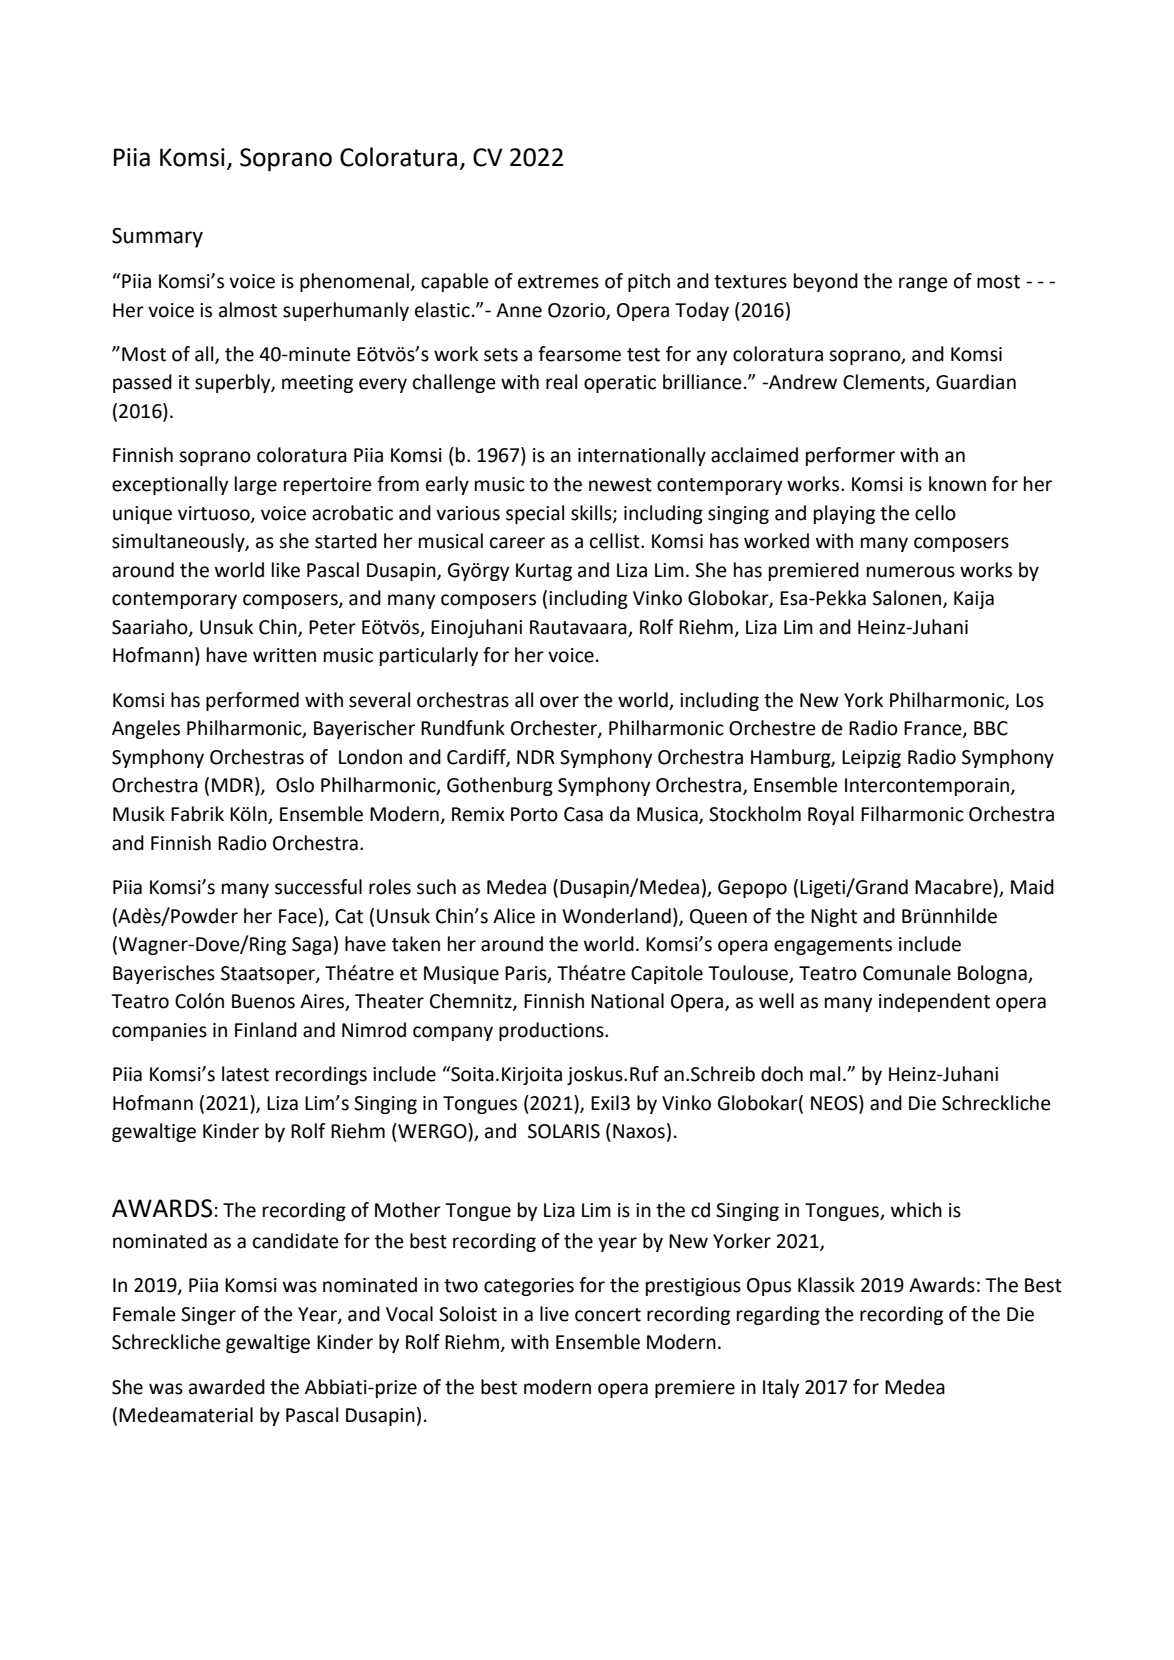 This screenshot has height=1660, width=1174. Describe the element at coordinates (583, 814) in the screenshot. I see `Casa` at that location.
